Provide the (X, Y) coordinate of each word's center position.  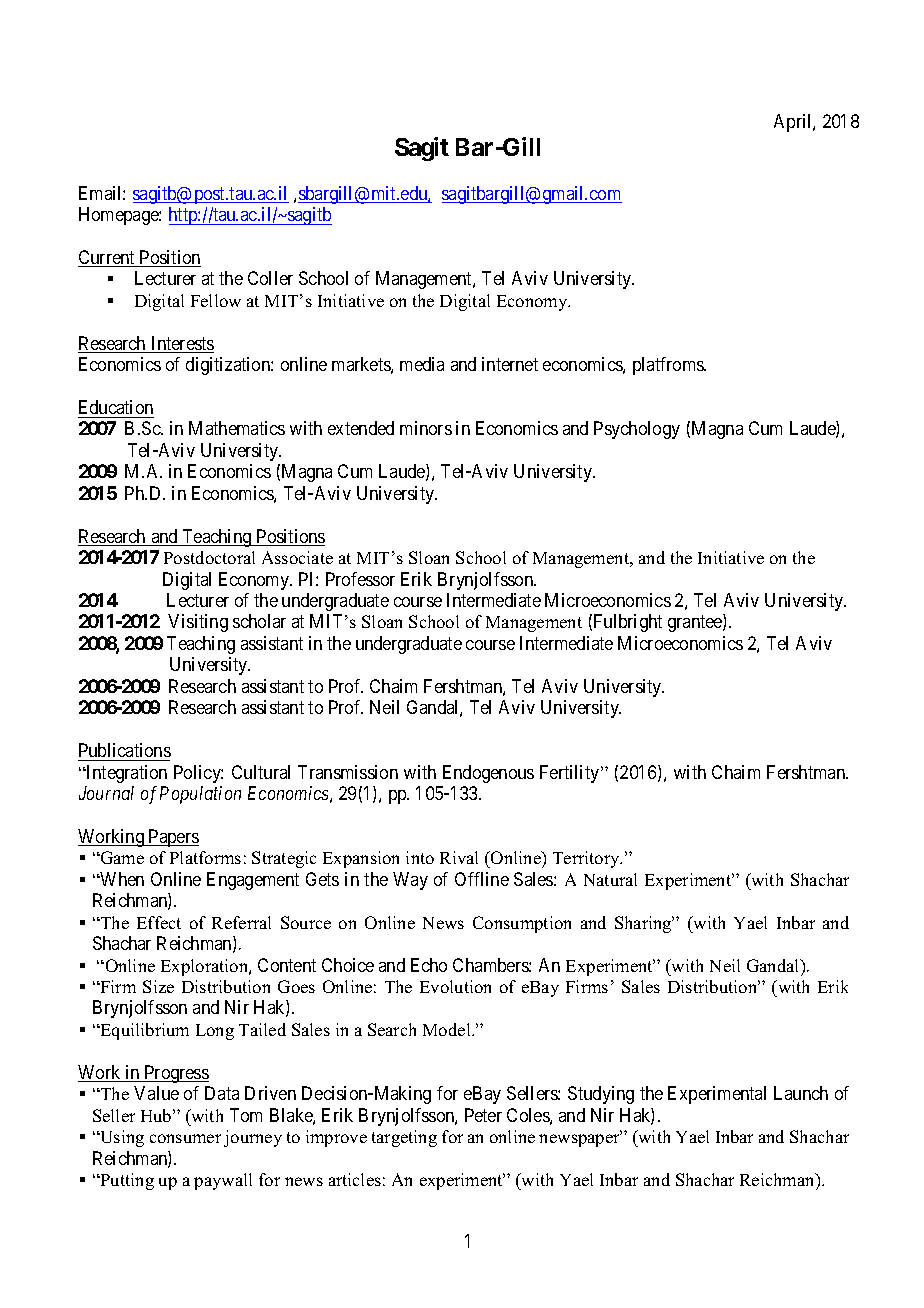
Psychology (637, 430)
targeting (404, 1138)
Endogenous (488, 774)
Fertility (571, 774)
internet (510, 364)
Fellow (216, 300)
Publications (125, 750)
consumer (185, 1138)
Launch (801, 1093)
